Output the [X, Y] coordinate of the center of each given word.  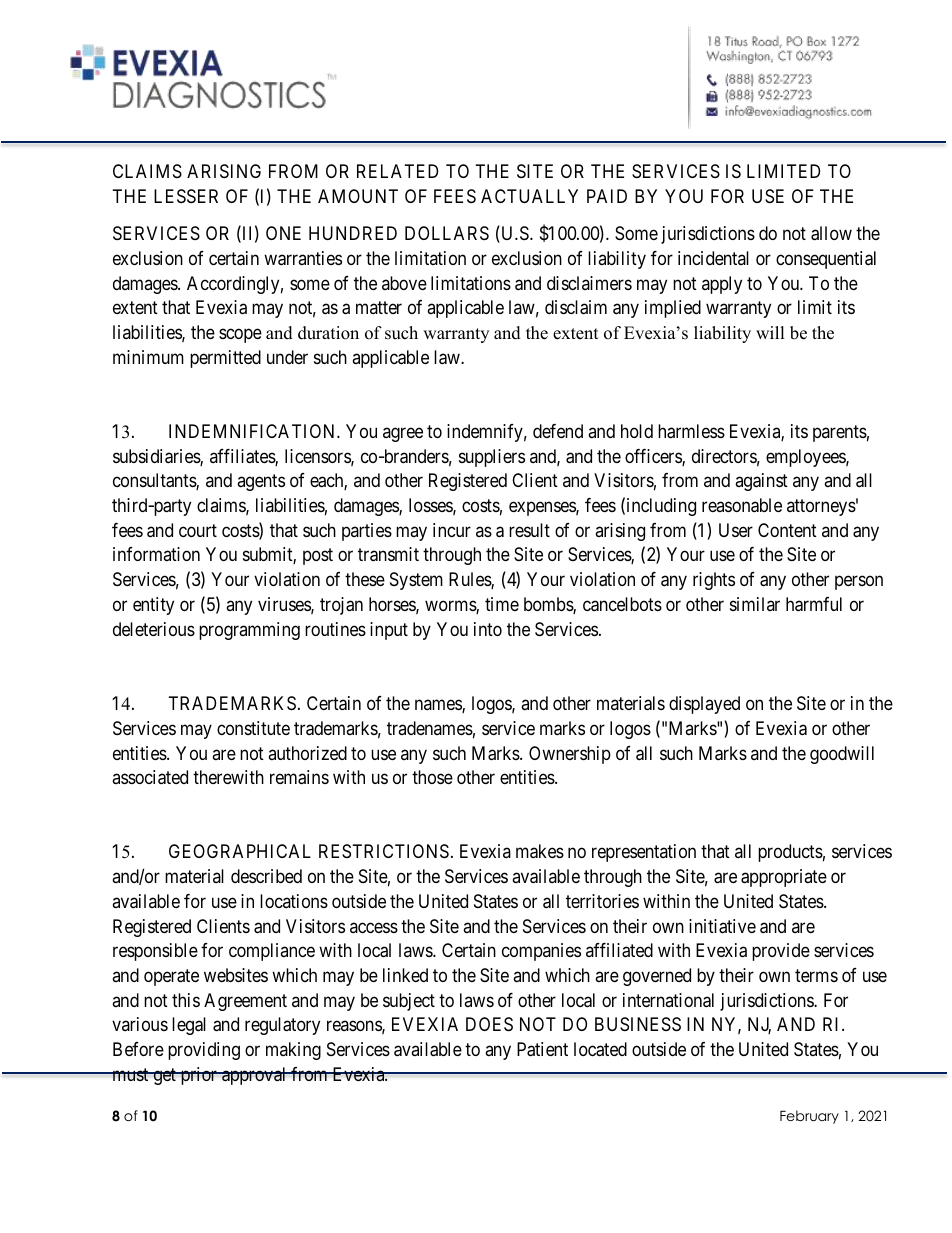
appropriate [784, 878]
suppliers [492, 458]
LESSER [186, 196]
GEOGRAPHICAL [240, 851]
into [488, 629]
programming [249, 631]
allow [831, 233]
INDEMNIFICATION [253, 431]
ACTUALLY [529, 196]
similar [755, 604]
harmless [691, 431]
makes [540, 851]
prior [198, 1076]
